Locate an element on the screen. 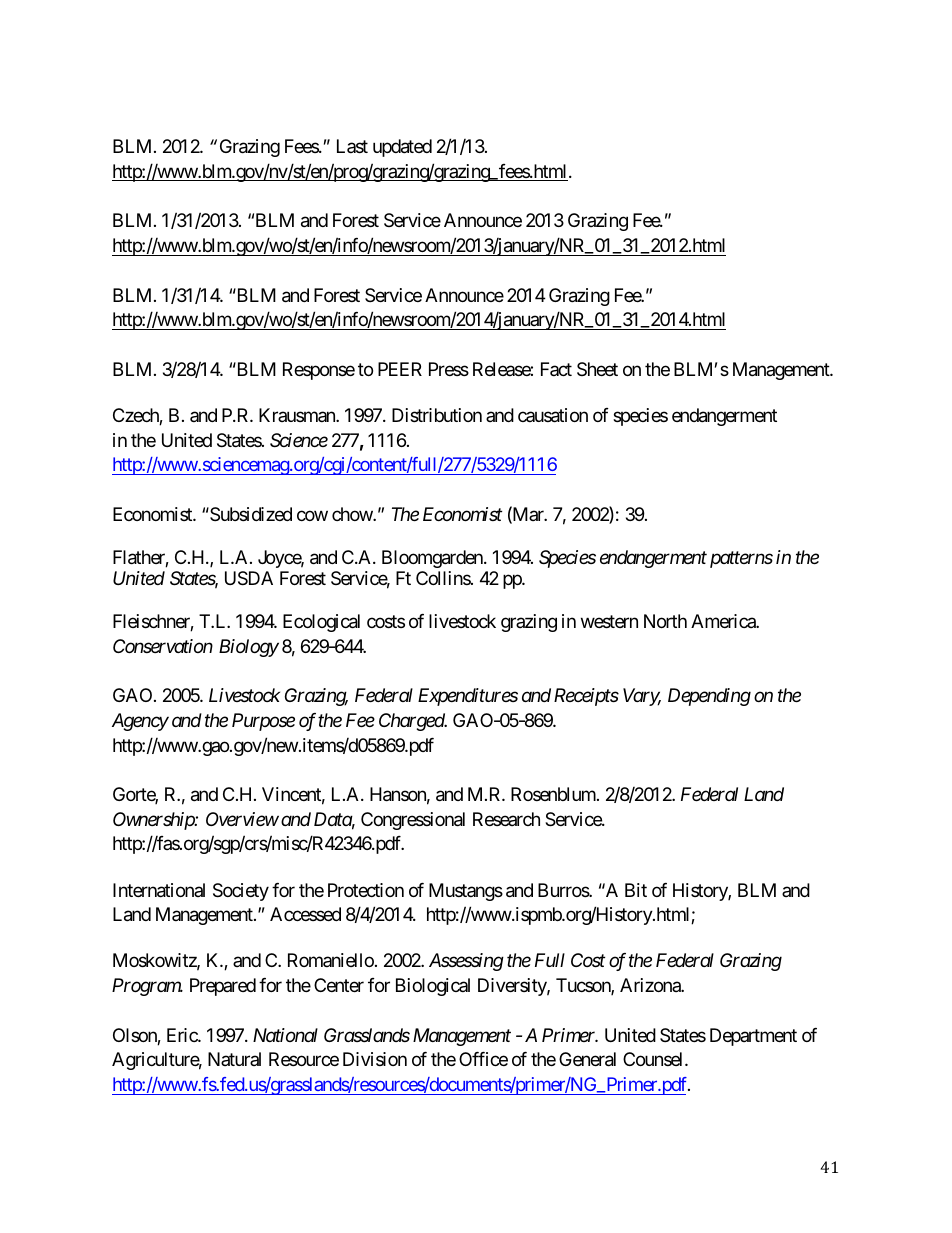 Image resolution: width=952 pixels, height=1233 pixels. updated is located at coordinates (402, 148).
